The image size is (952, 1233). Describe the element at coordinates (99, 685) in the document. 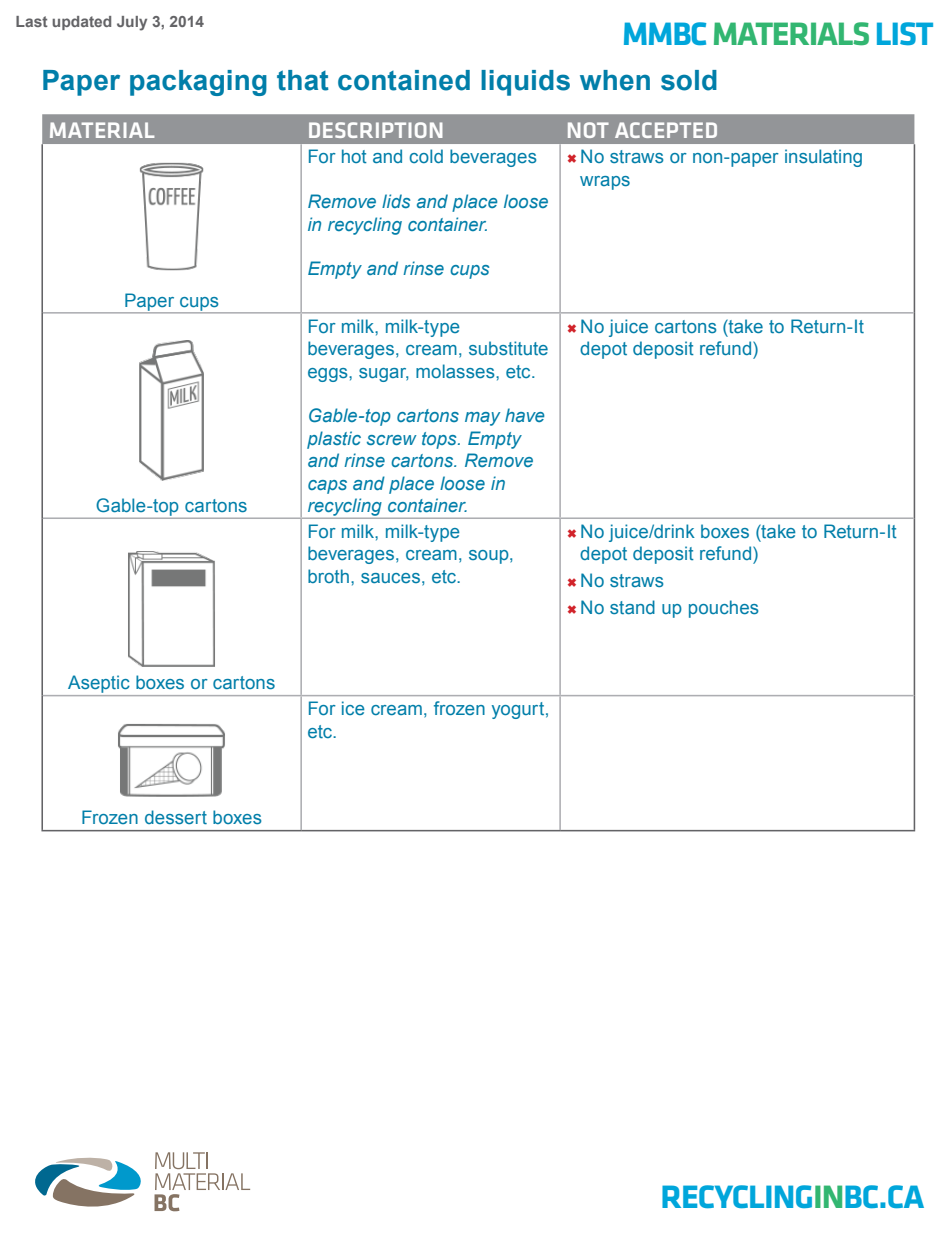

I see `Aseptic` at that location.
